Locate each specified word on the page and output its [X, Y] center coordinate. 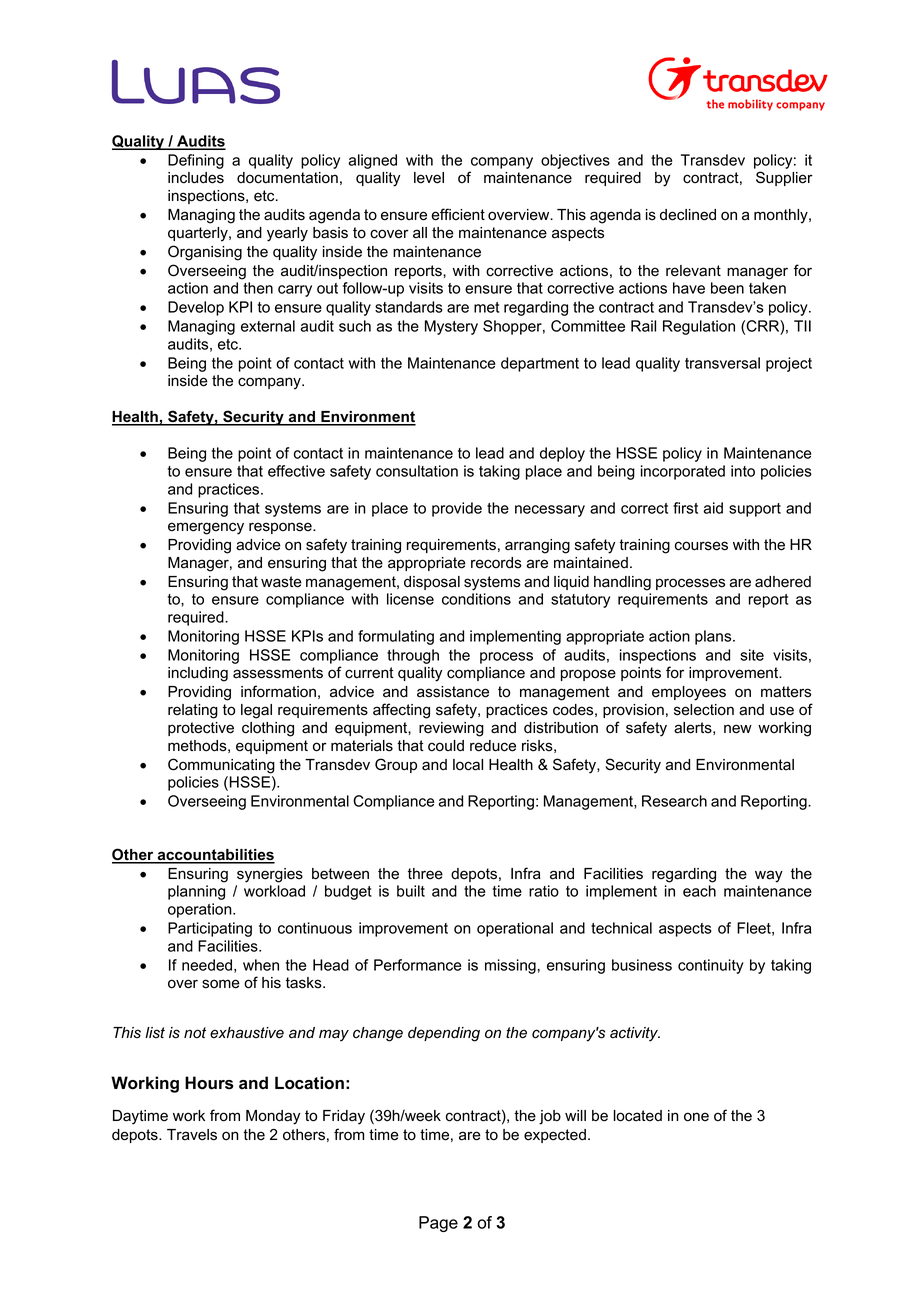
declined [688, 215]
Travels [192, 1135]
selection [704, 710]
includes [196, 178]
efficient [458, 214]
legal [256, 711]
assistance [453, 692]
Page [438, 1224]
